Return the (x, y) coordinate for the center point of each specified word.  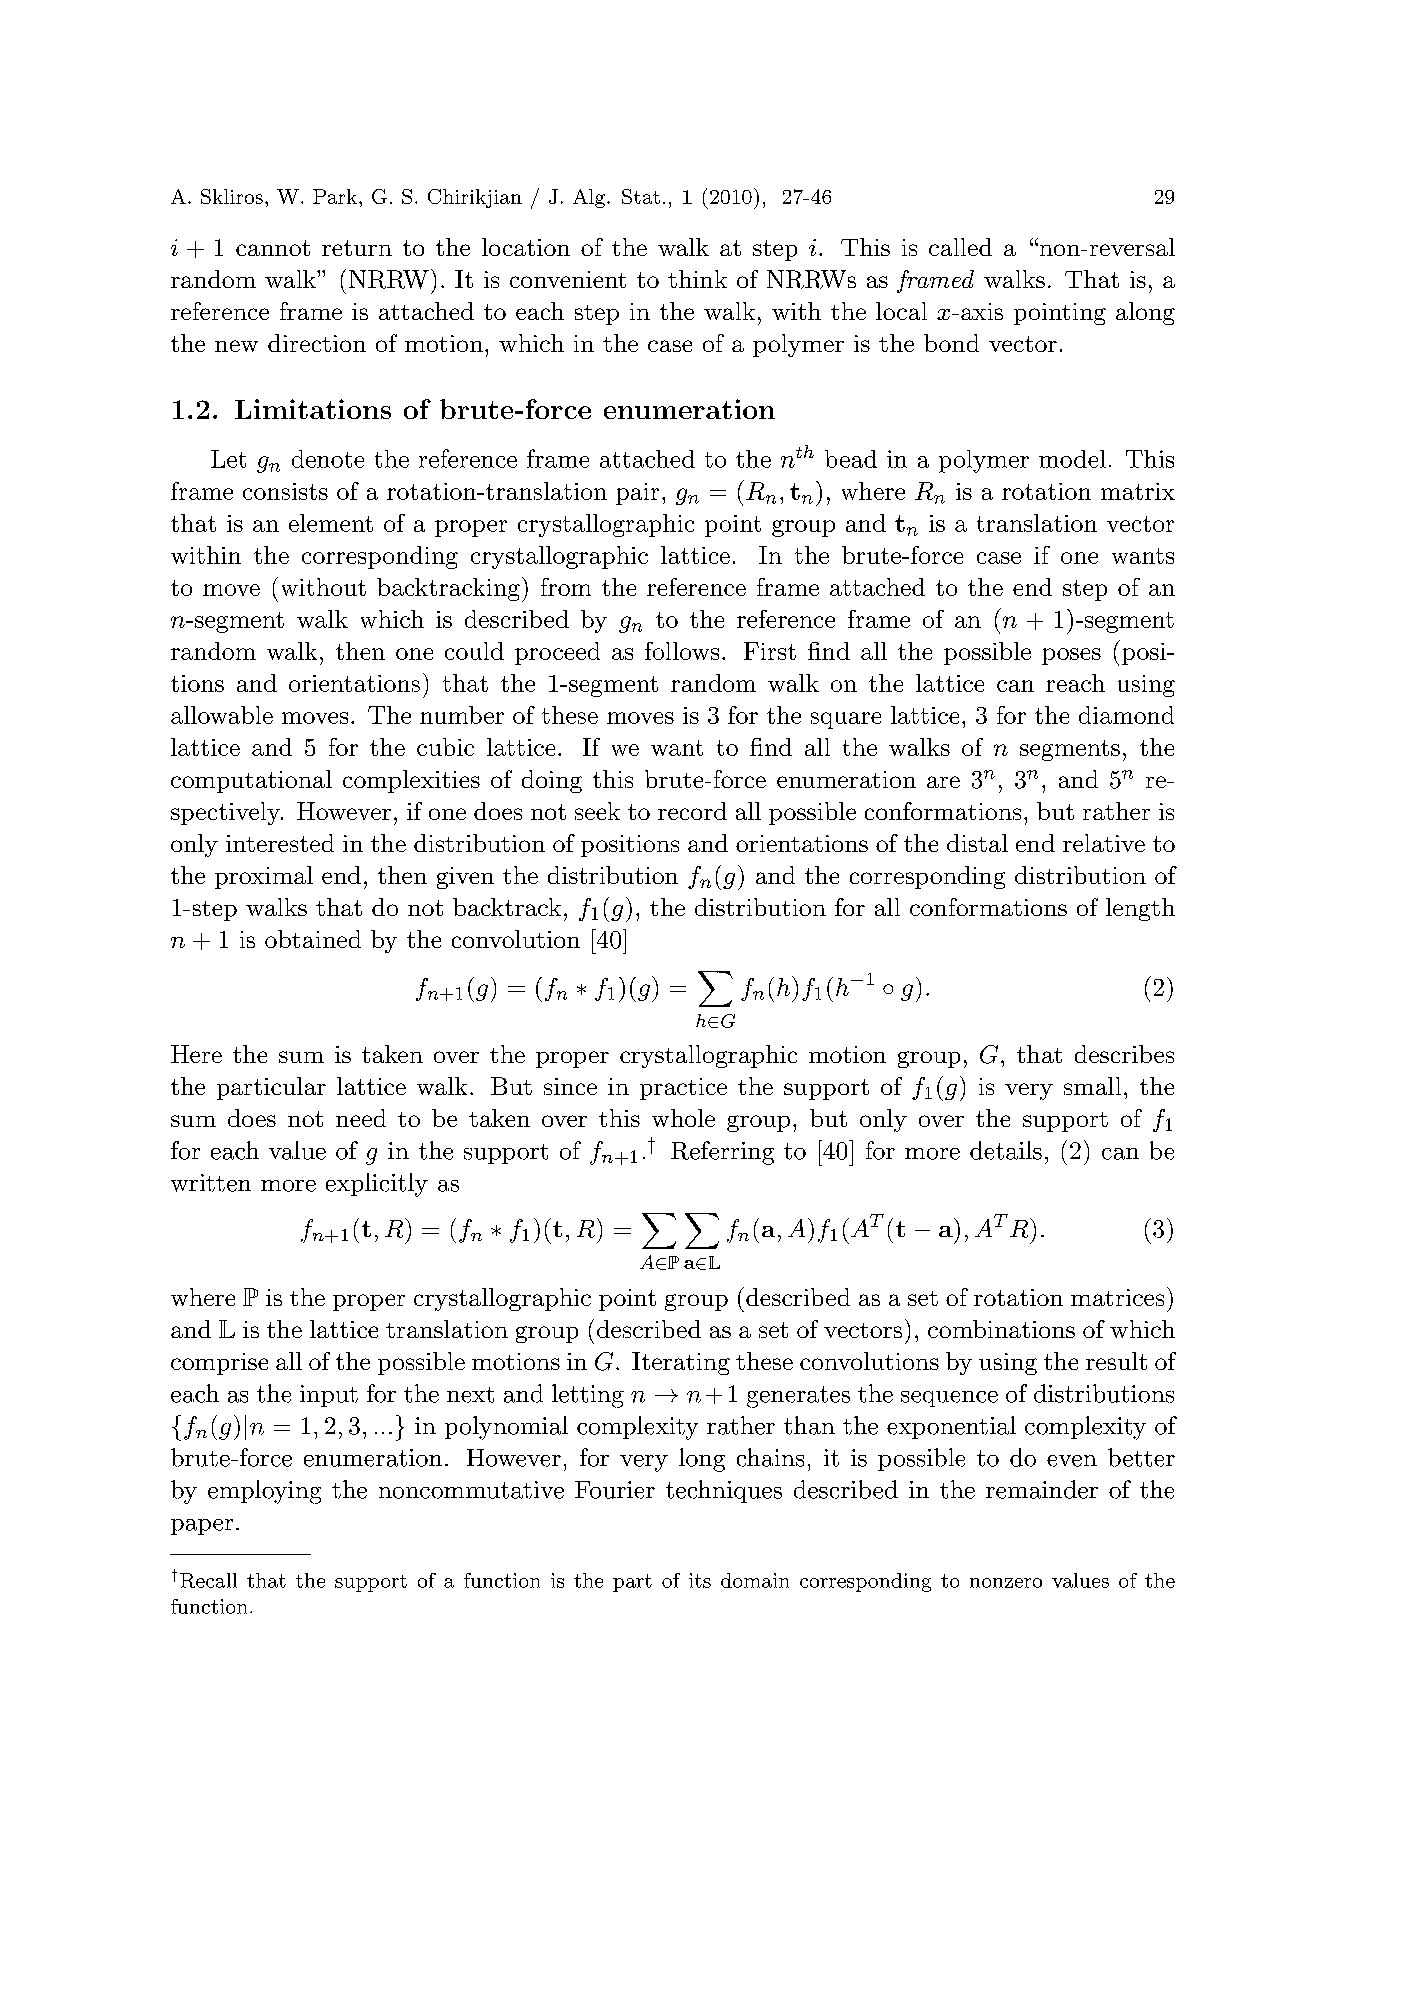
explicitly (377, 1185)
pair (637, 494)
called (960, 247)
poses (1071, 656)
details (1006, 1150)
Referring (722, 1153)
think (697, 279)
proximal (264, 877)
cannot (273, 248)
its (700, 1580)
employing (264, 1492)
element (331, 523)
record (692, 811)
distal (977, 843)
